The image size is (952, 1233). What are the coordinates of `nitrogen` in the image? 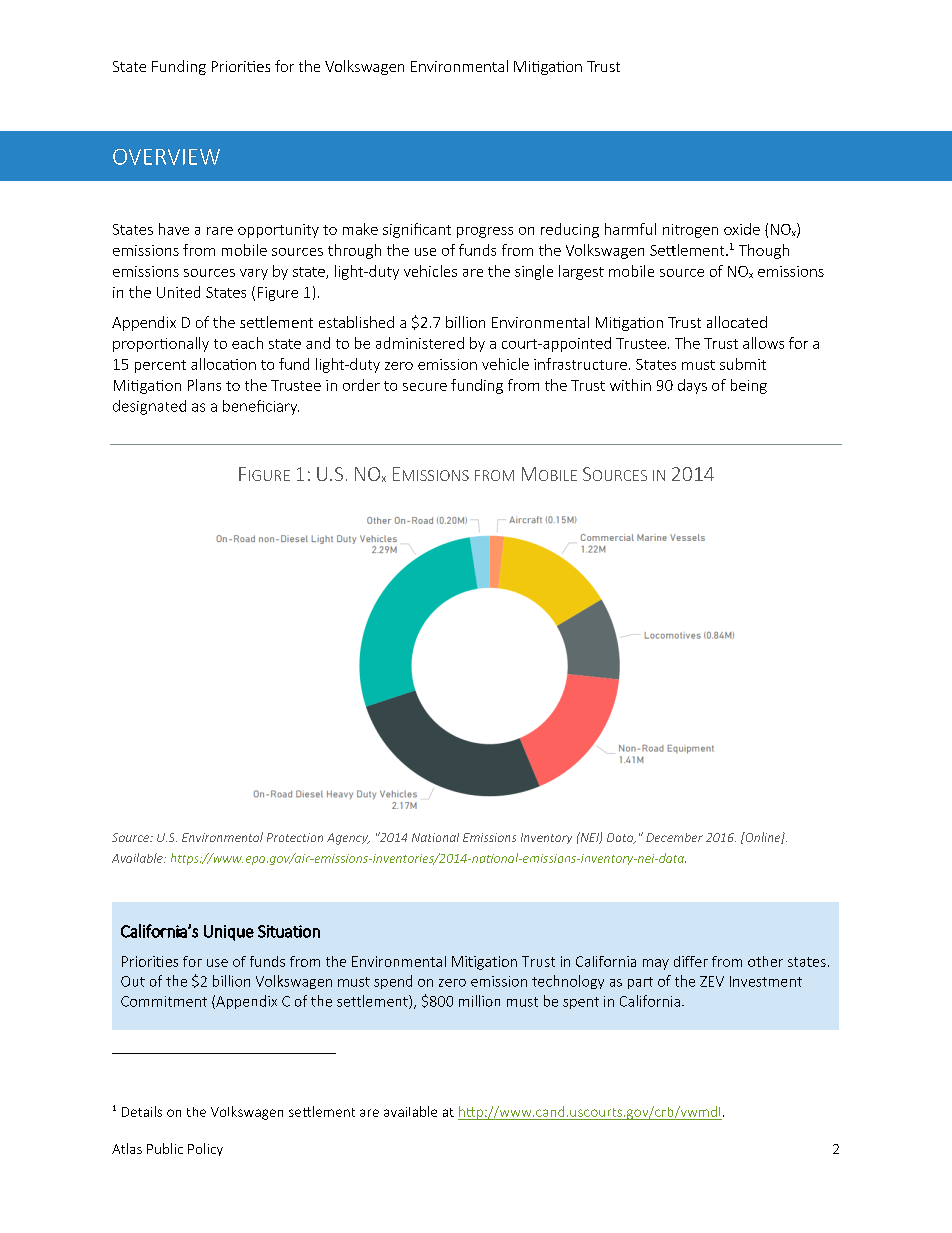 It's located at (690, 231).
